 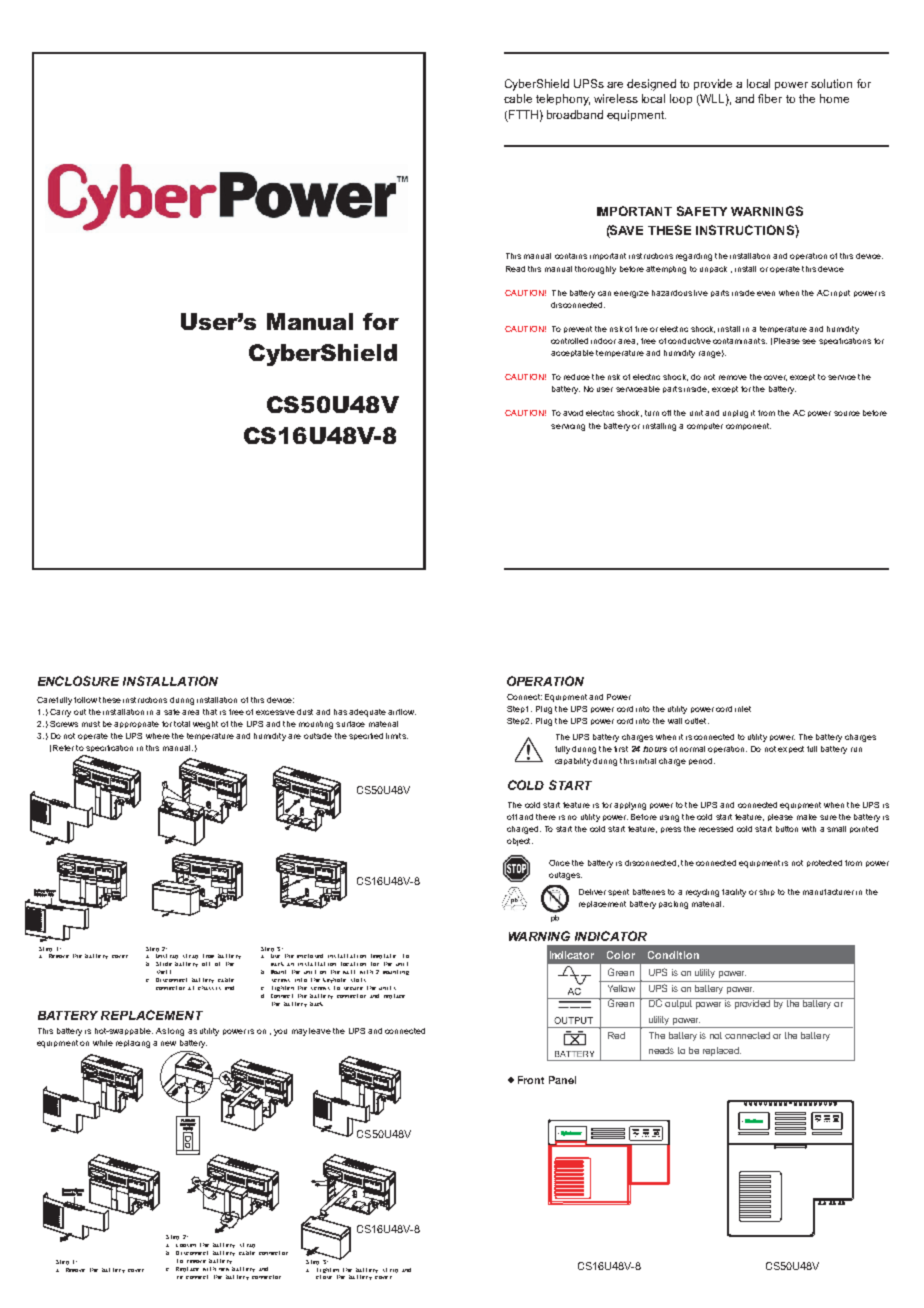 I want to click on Refer, so click(x=63, y=748).
